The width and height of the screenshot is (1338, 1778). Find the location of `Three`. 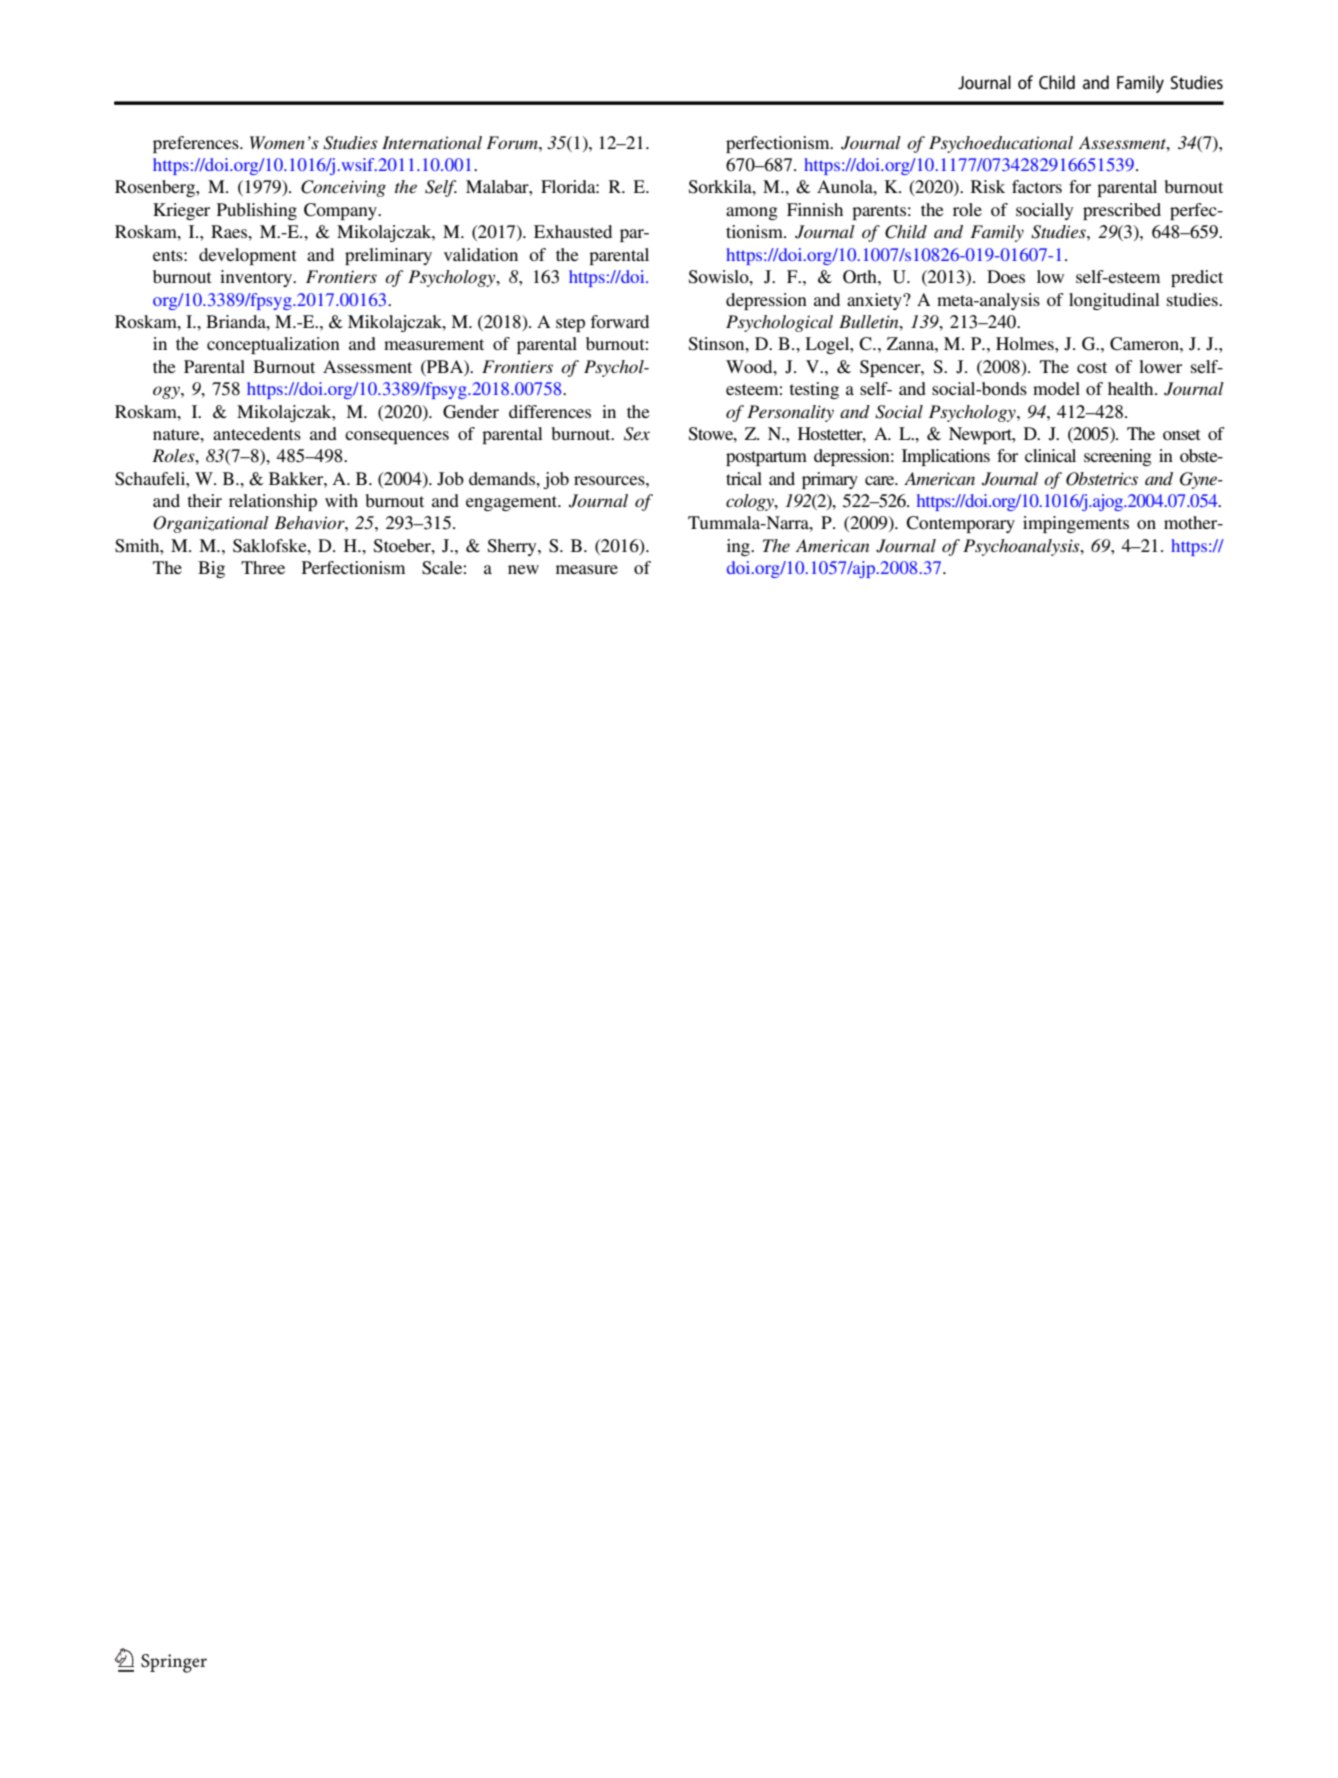

Three is located at coordinates (263, 567).
